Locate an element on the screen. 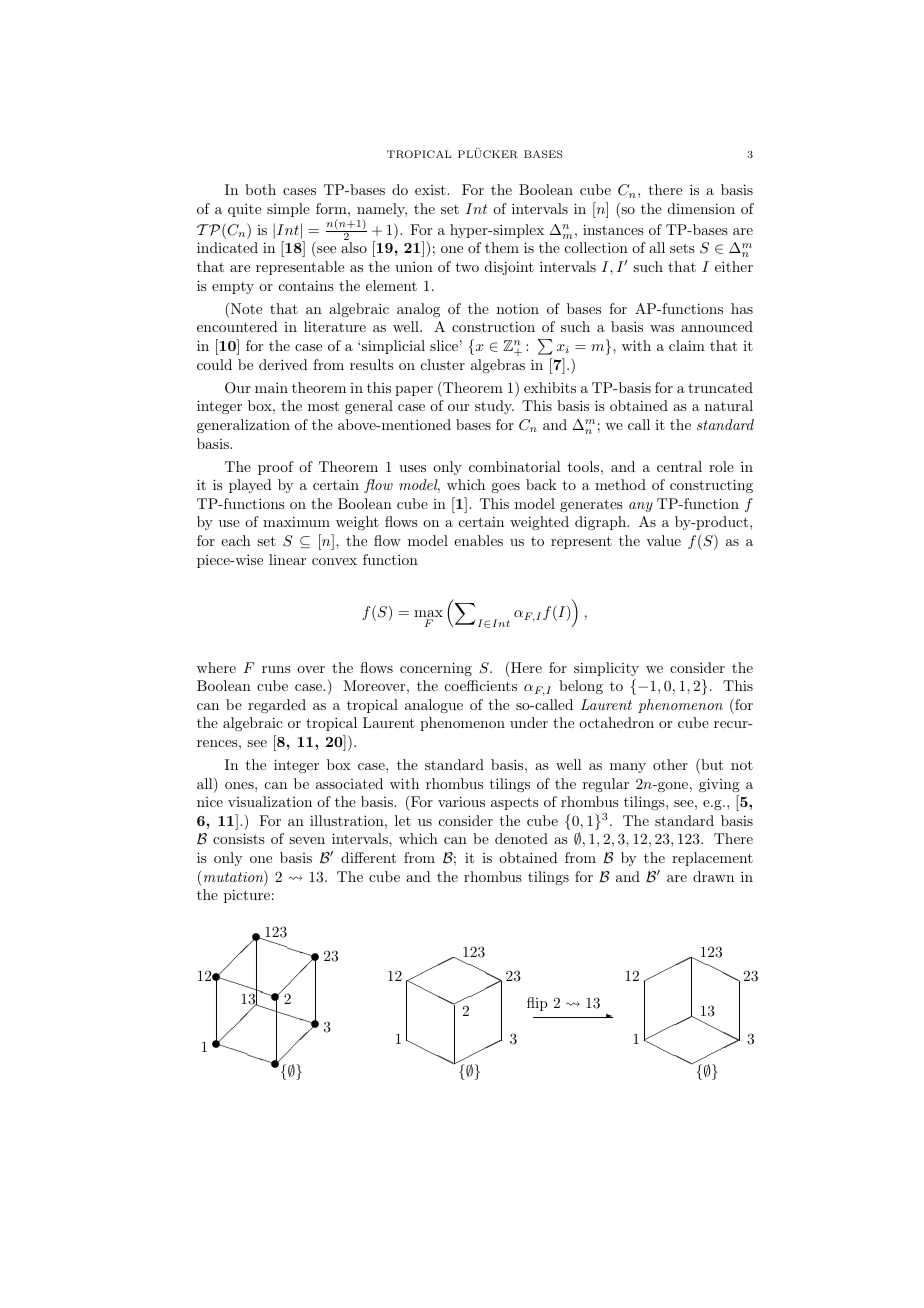 Image resolution: width=924 pixels, height=1308 pixels. drawn is located at coordinates (713, 876).
